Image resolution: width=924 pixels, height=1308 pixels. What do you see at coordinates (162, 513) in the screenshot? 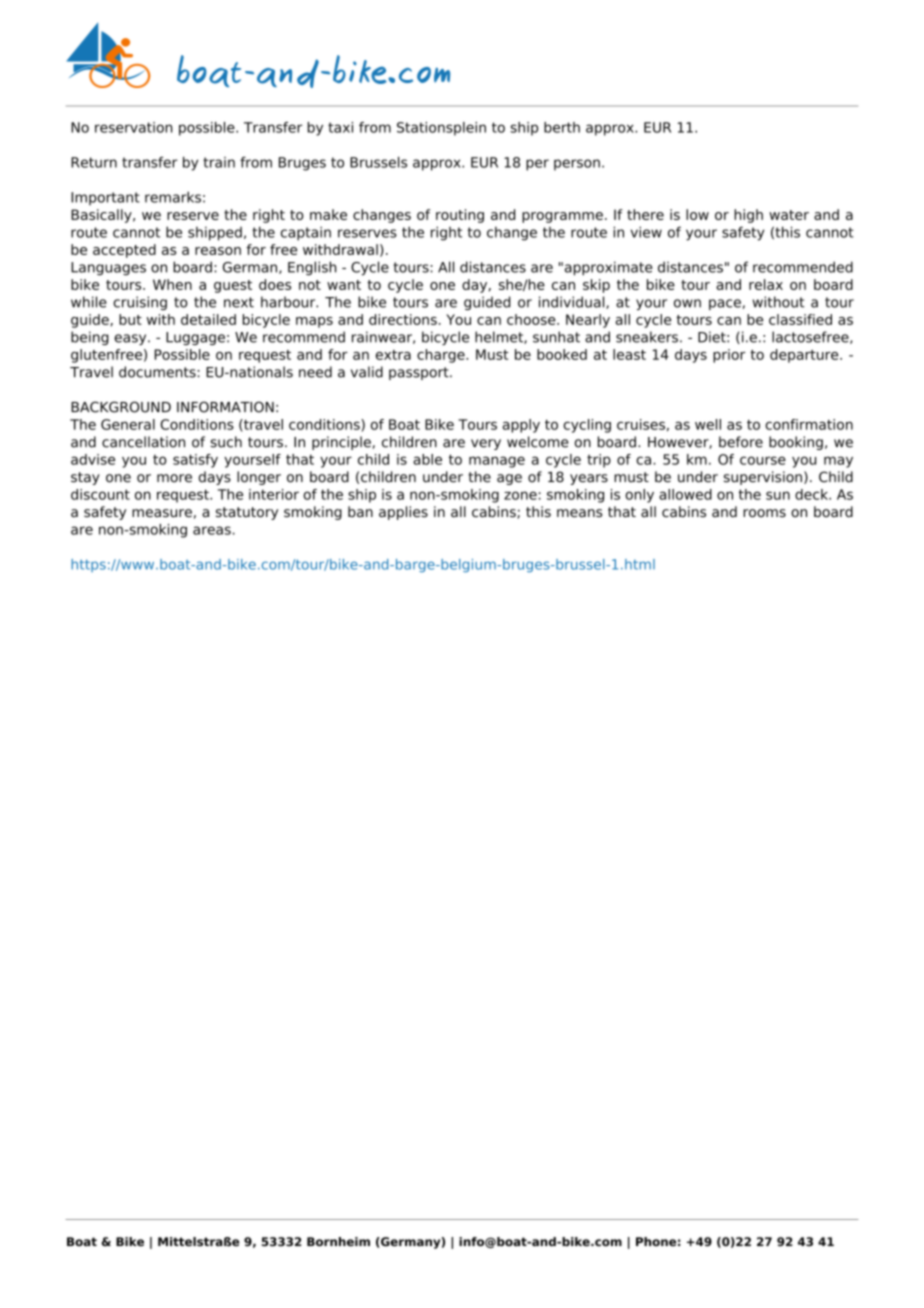
I see `measure` at bounding box center [162, 513].
